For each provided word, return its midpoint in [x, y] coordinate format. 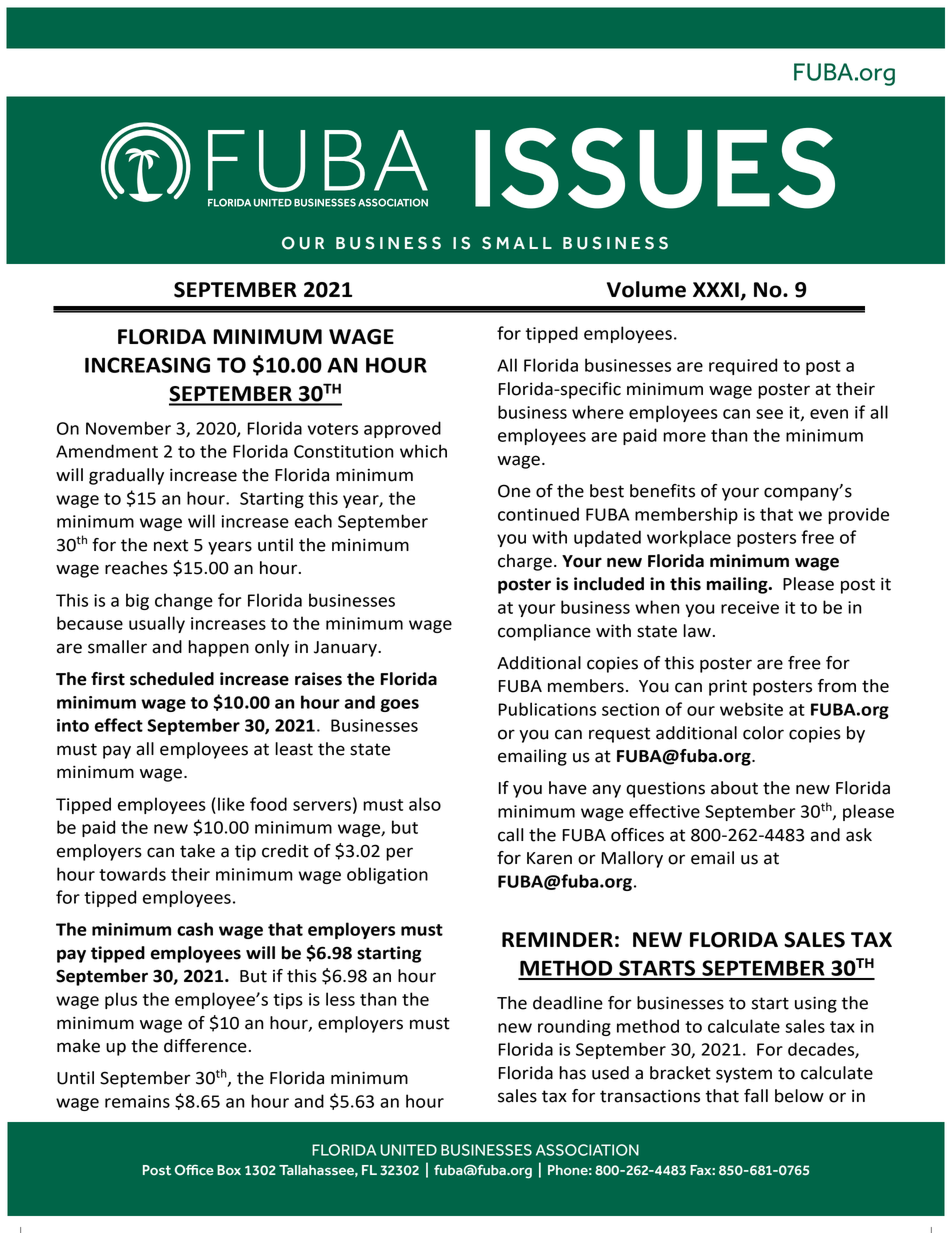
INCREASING [147, 365]
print [728, 688]
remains [137, 1101]
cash [195, 929]
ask [859, 835]
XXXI [716, 289]
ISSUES [655, 168]
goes [399, 705]
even [829, 414]
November [128, 428]
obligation [387, 875]
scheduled [172, 679]
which [423, 451]
